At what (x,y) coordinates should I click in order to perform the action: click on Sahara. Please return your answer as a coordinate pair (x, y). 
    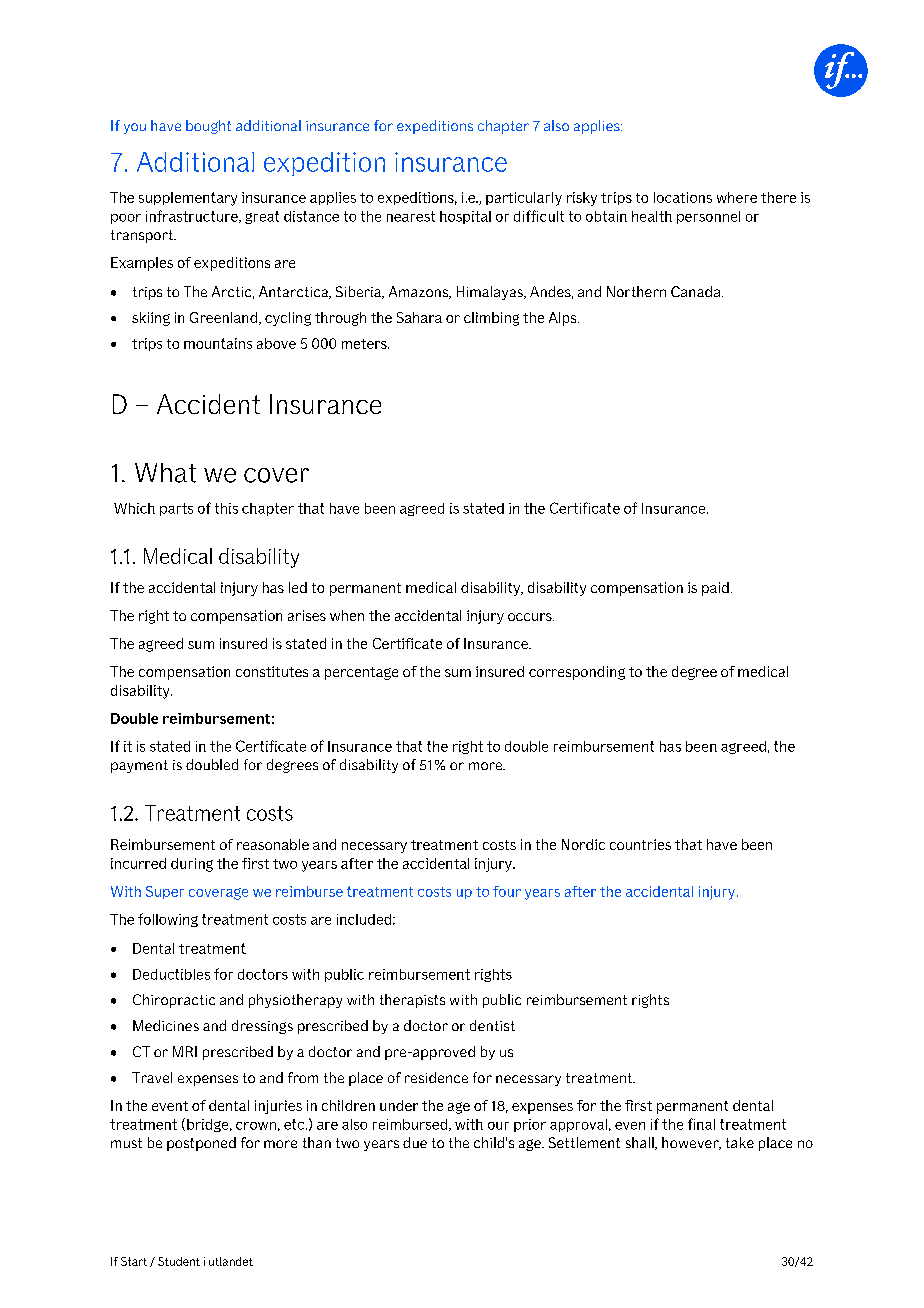
    Looking at the image, I should click on (419, 317).
